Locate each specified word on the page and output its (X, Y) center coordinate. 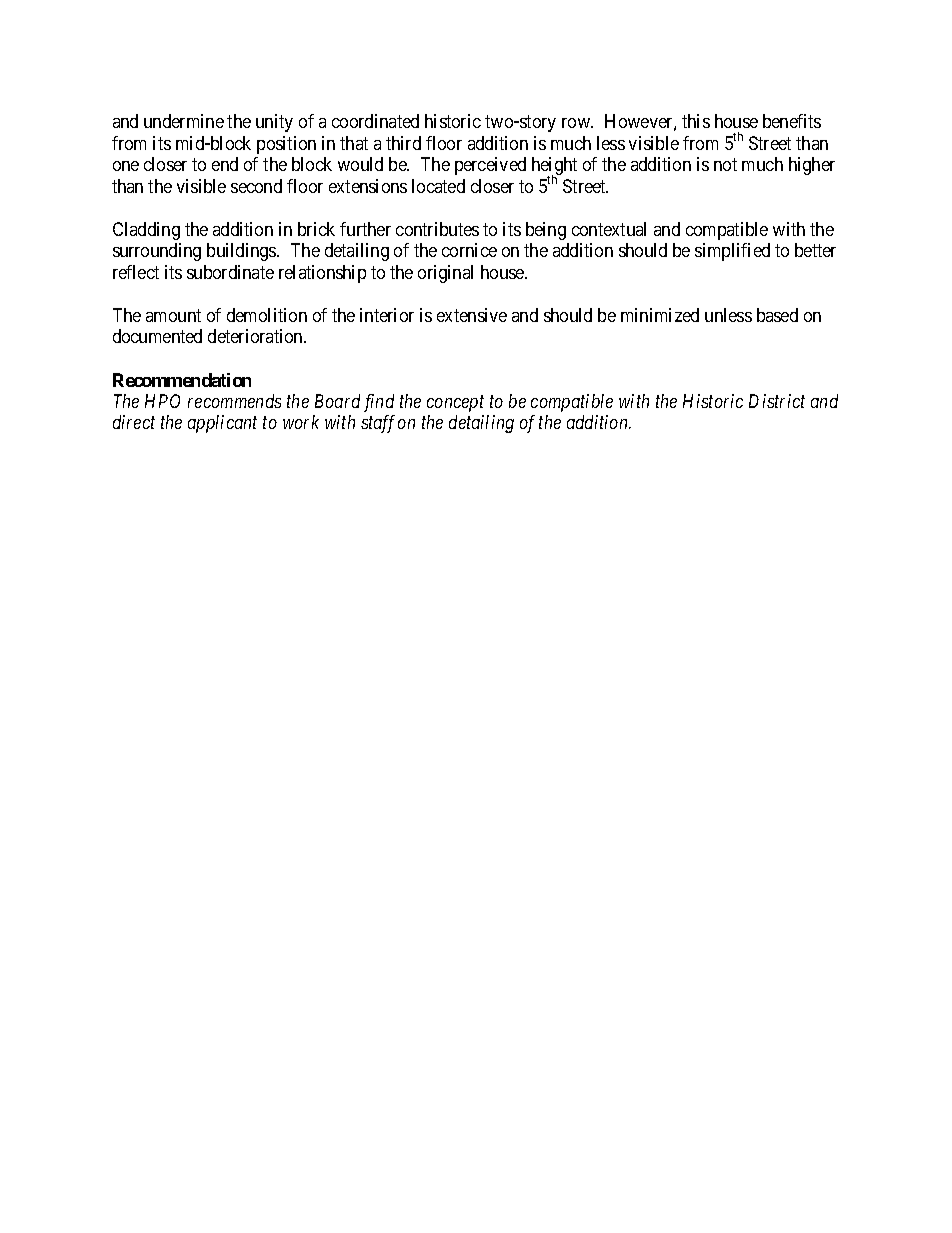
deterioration (257, 336)
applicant (222, 424)
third (403, 143)
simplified (732, 252)
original (445, 274)
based (777, 315)
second (256, 186)
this (696, 121)
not (725, 165)
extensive (472, 315)
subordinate (230, 272)
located (438, 186)
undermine (184, 121)
